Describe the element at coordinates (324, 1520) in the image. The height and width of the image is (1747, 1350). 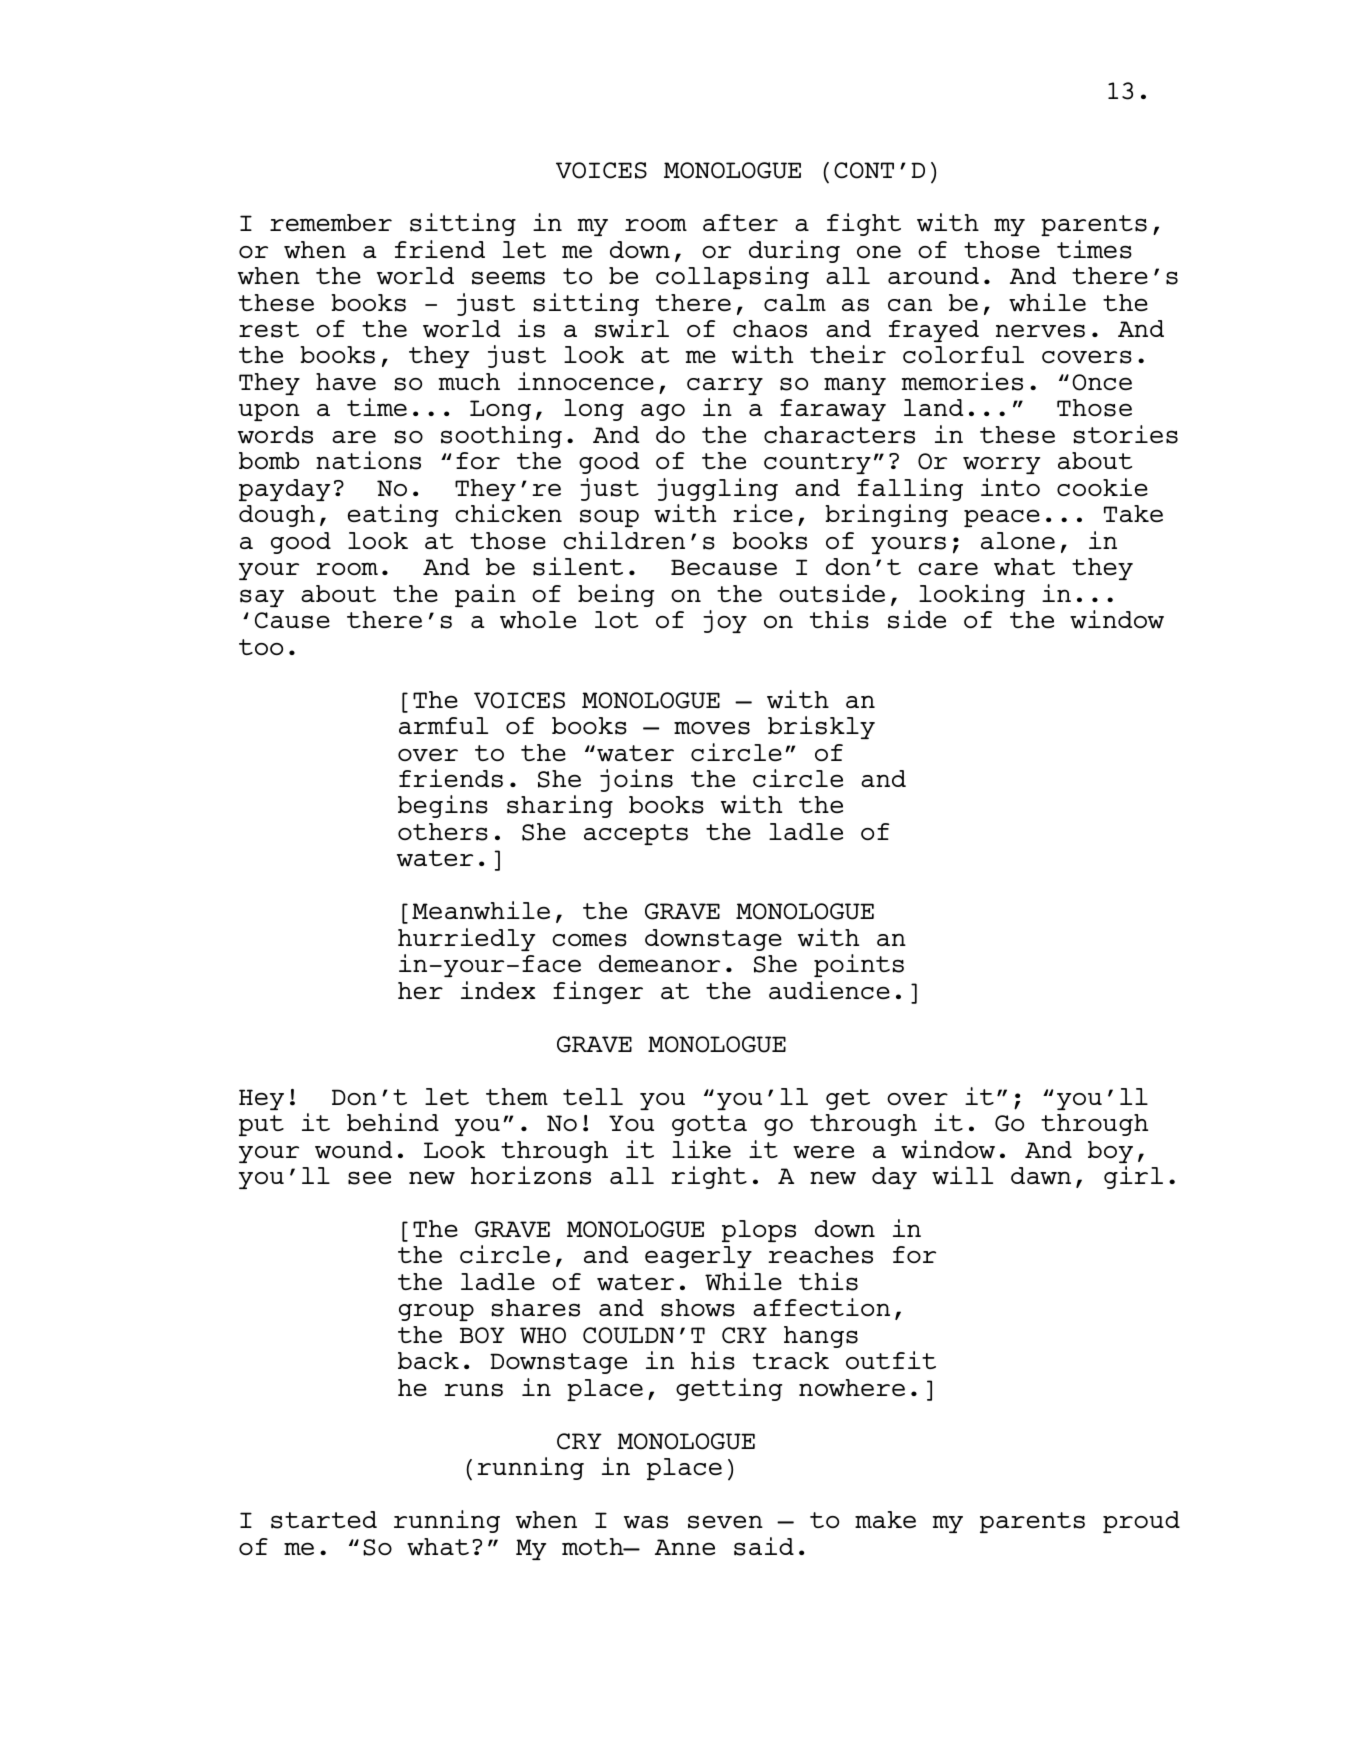
I see `started` at that location.
